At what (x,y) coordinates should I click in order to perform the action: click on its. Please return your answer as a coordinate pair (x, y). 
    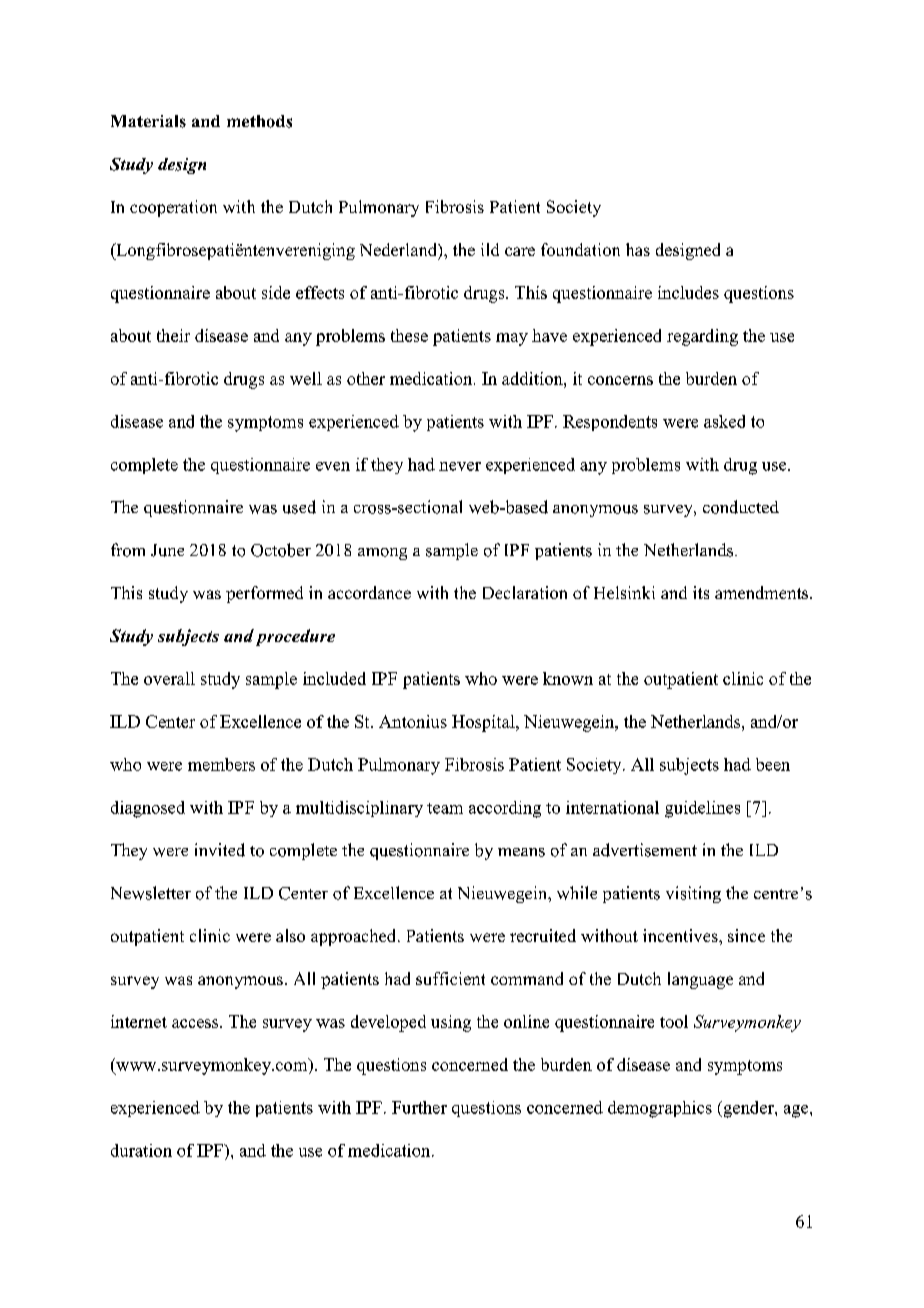
    Looking at the image, I should click on (701, 592).
